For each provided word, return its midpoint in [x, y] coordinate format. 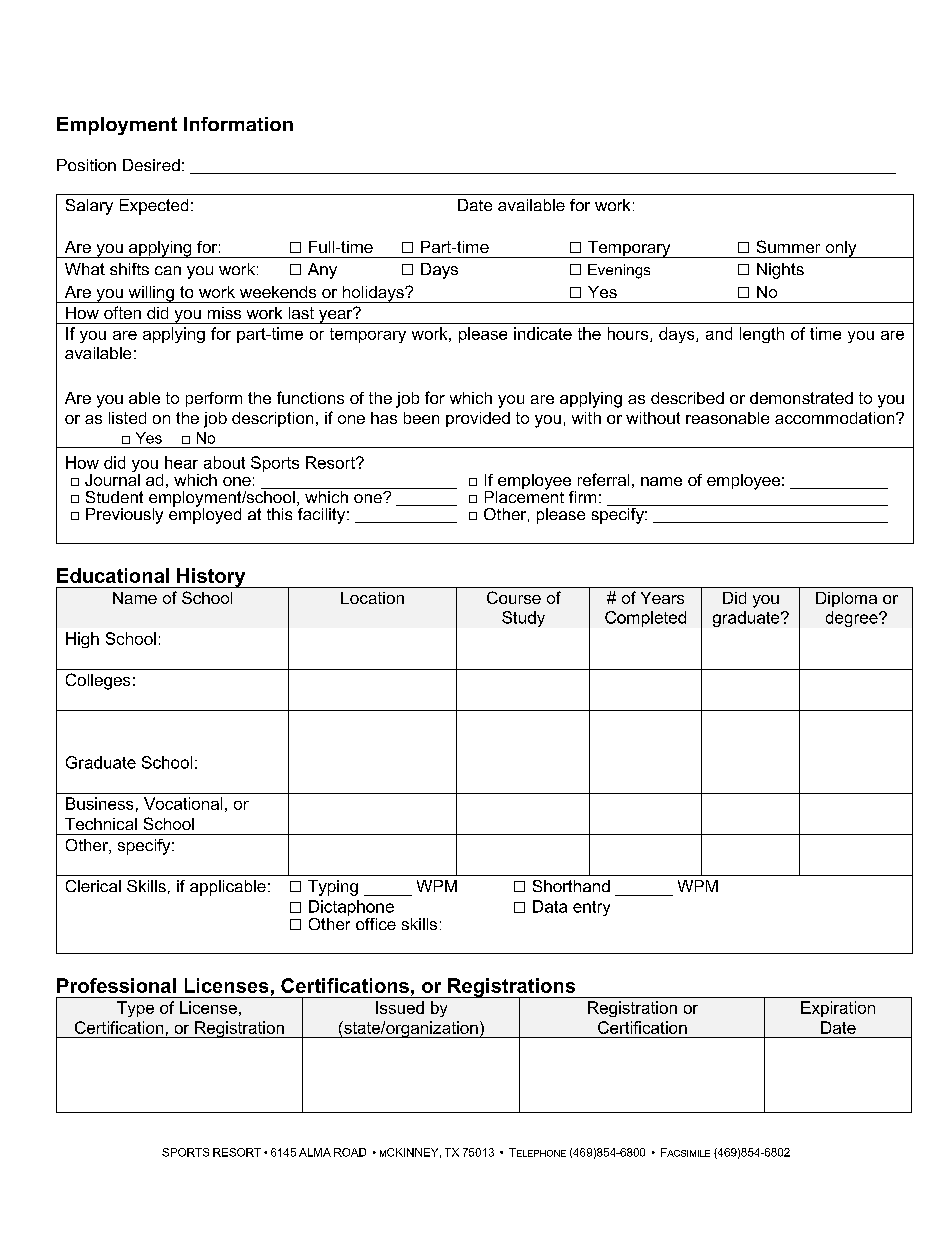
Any [322, 271]
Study [523, 619]
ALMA [315, 1152]
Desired [151, 165]
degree [853, 619]
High [82, 640]
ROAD [350, 1152]
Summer [788, 246]
